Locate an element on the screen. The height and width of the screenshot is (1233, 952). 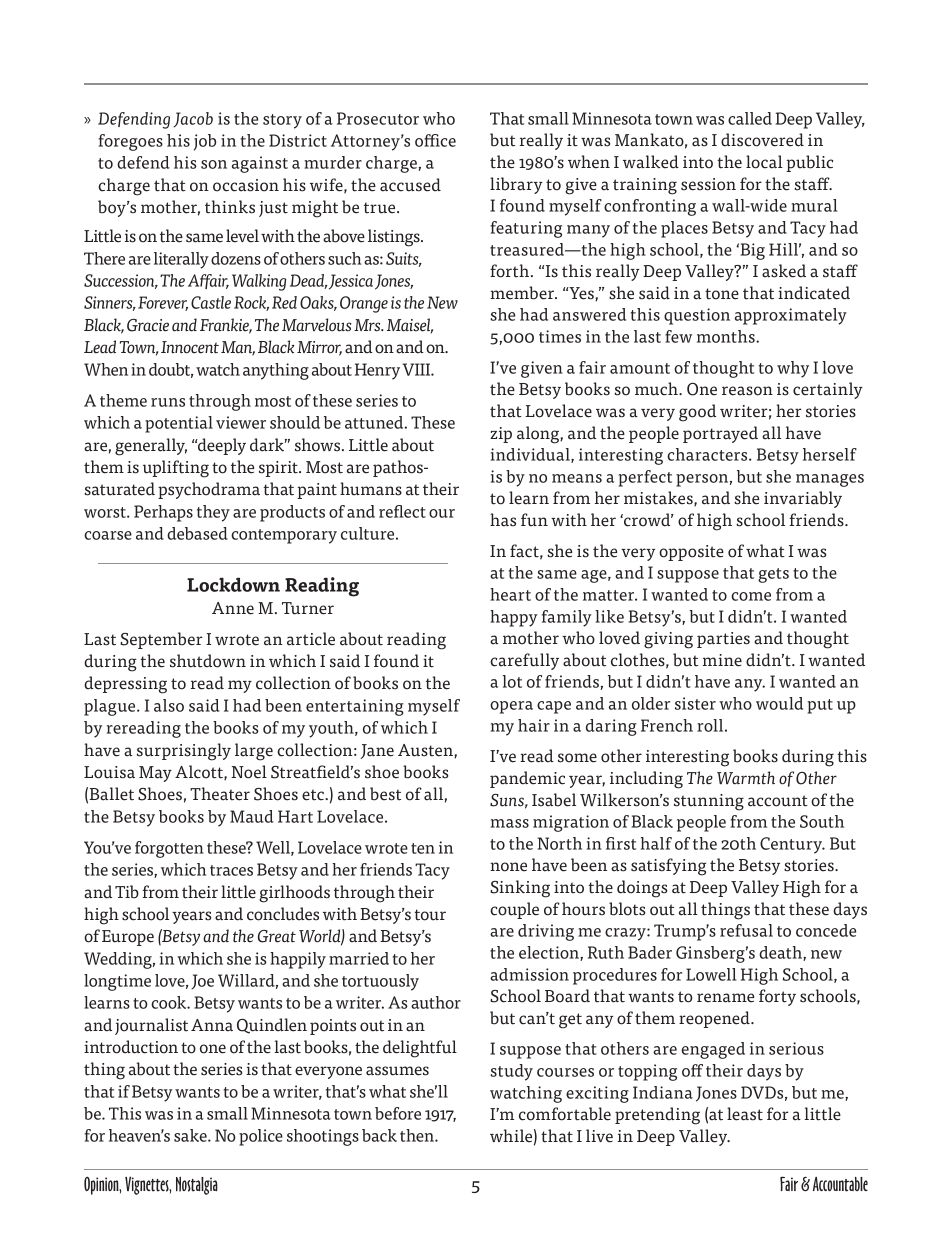
job is located at coordinates (205, 142).
